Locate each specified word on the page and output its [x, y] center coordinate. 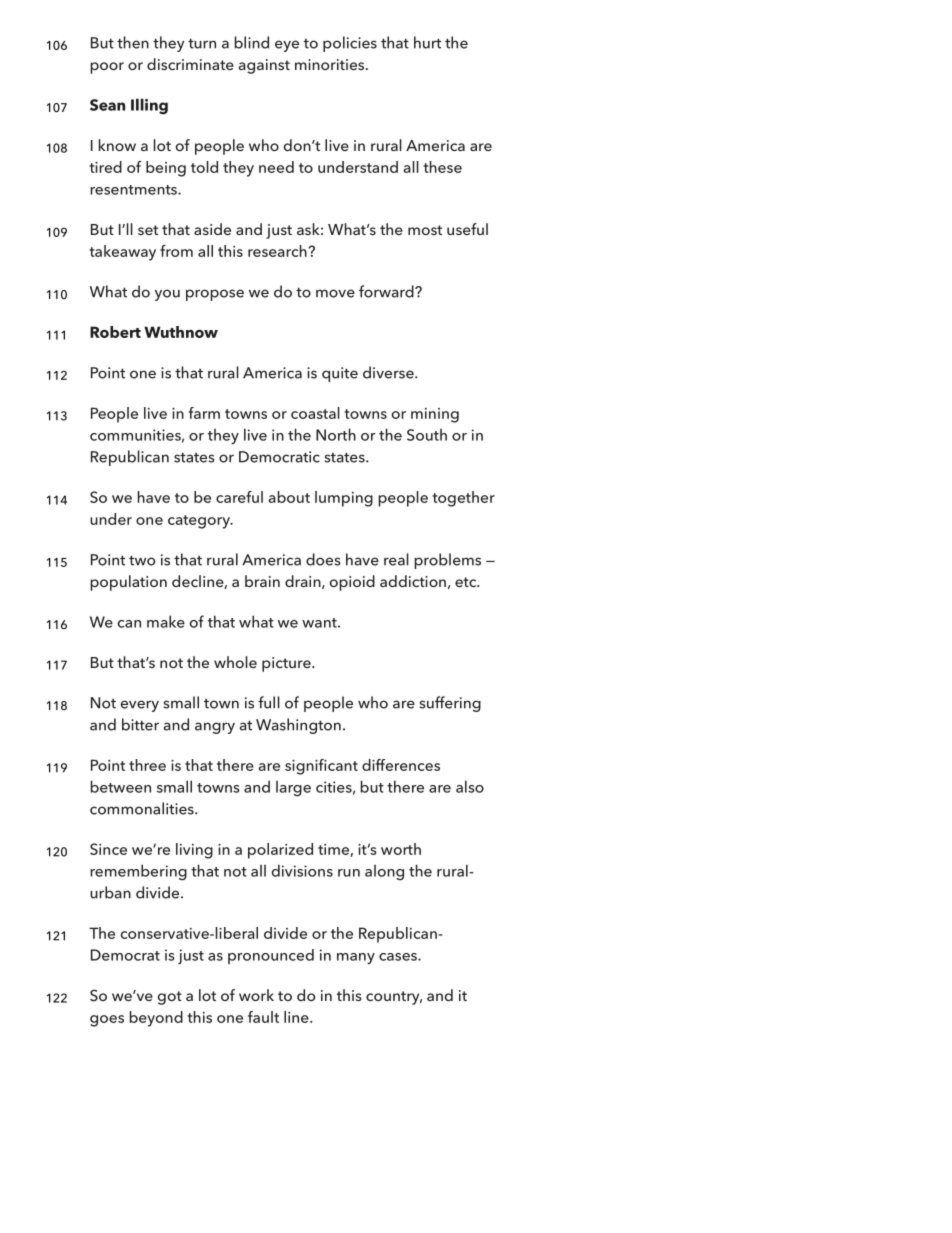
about [289, 497]
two [142, 560]
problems [447, 561]
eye [287, 46]
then [133, 42]
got [170, 998]
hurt [427, 42]
